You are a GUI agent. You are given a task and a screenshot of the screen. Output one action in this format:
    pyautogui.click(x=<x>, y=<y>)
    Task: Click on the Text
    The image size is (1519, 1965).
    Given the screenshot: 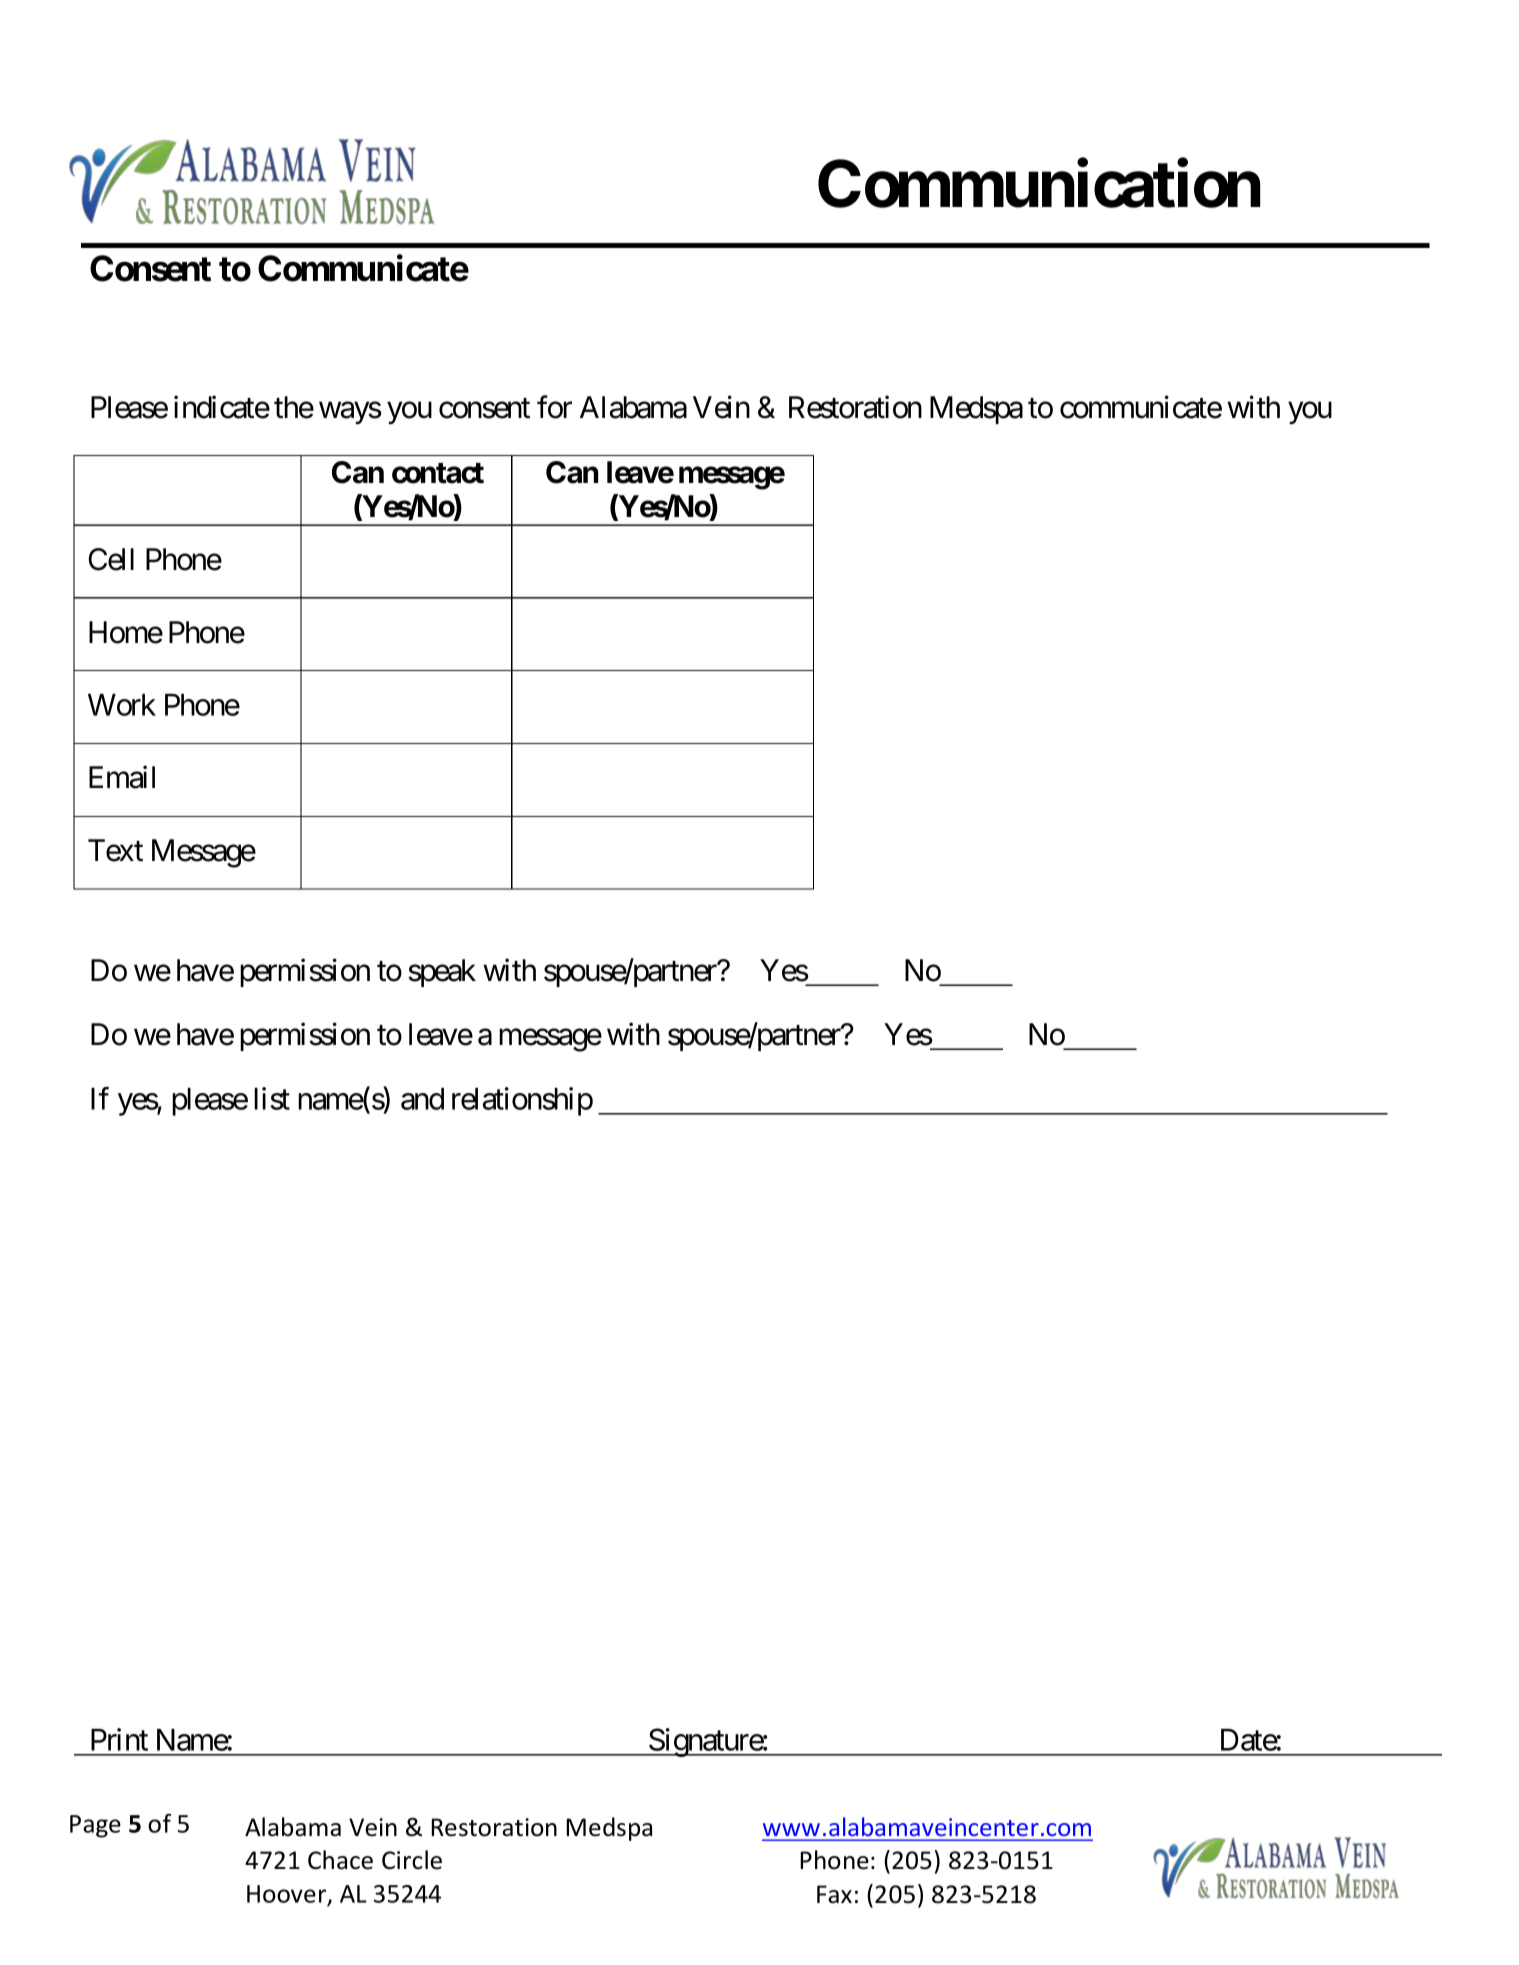 What is the action you would take?
    pyautogui.click(x=115, y=850)
